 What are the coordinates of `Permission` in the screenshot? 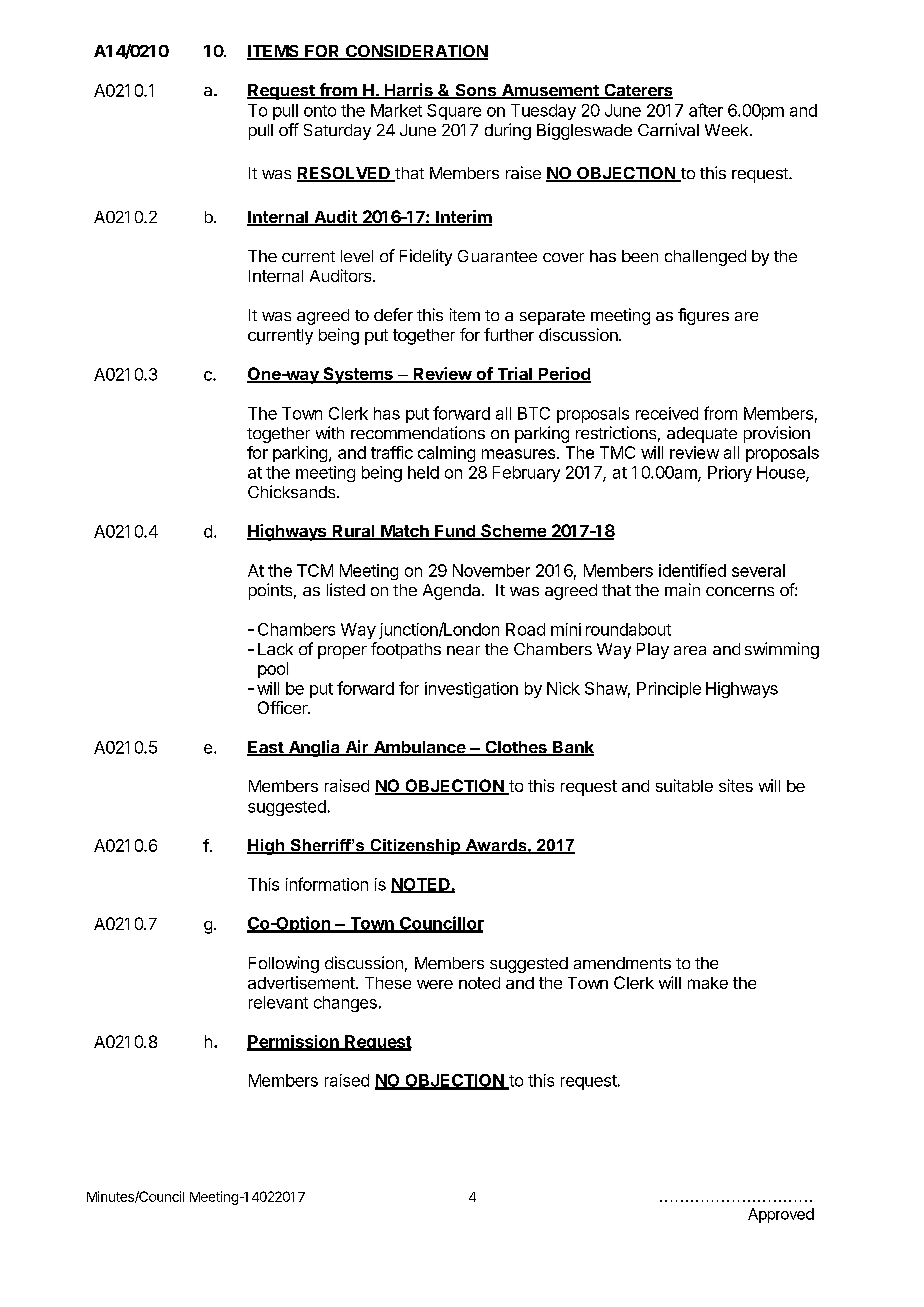 It's located at (294, 1042).
